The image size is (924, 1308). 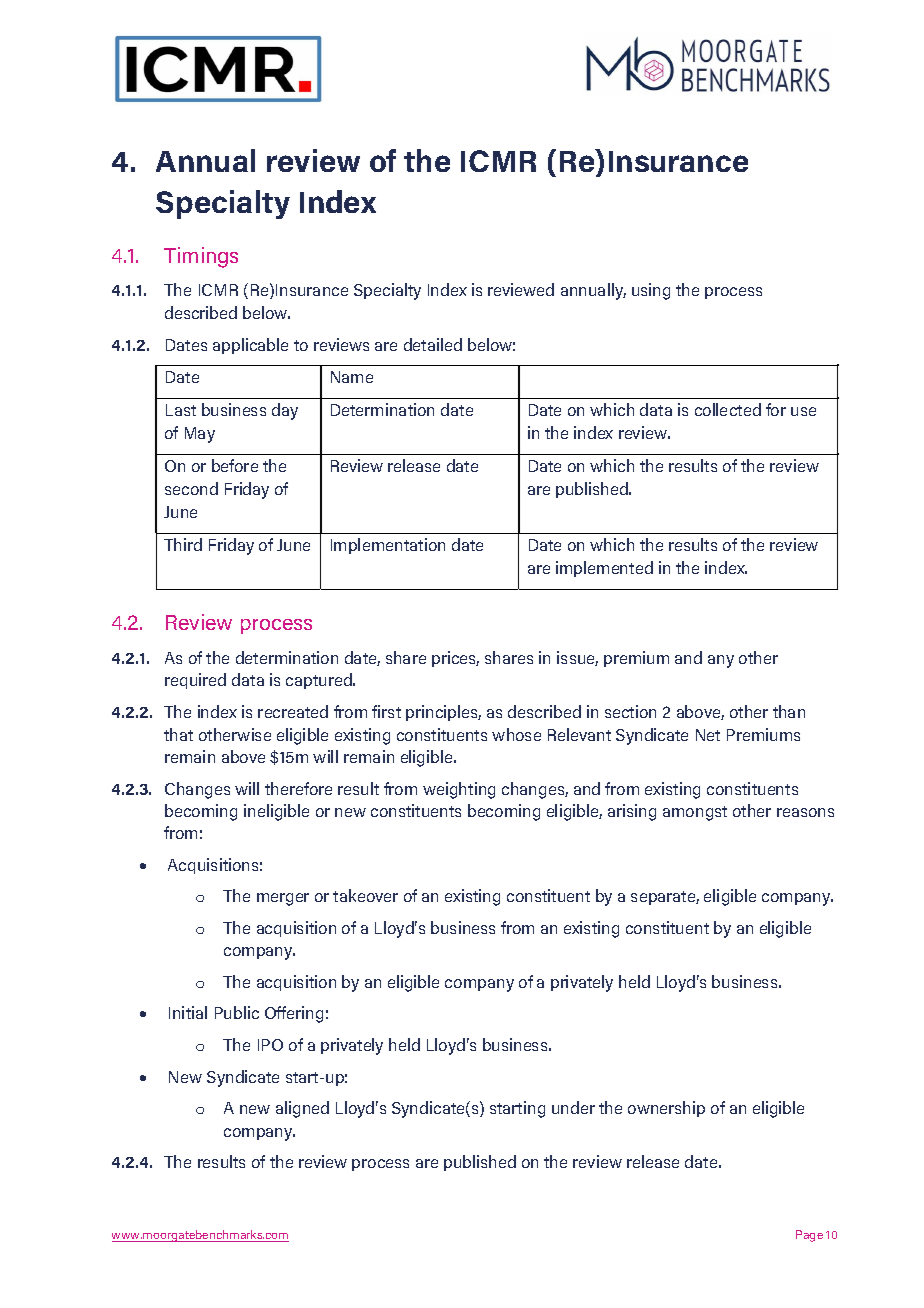 I want to click on Page, so click(x=809, y=1236).
